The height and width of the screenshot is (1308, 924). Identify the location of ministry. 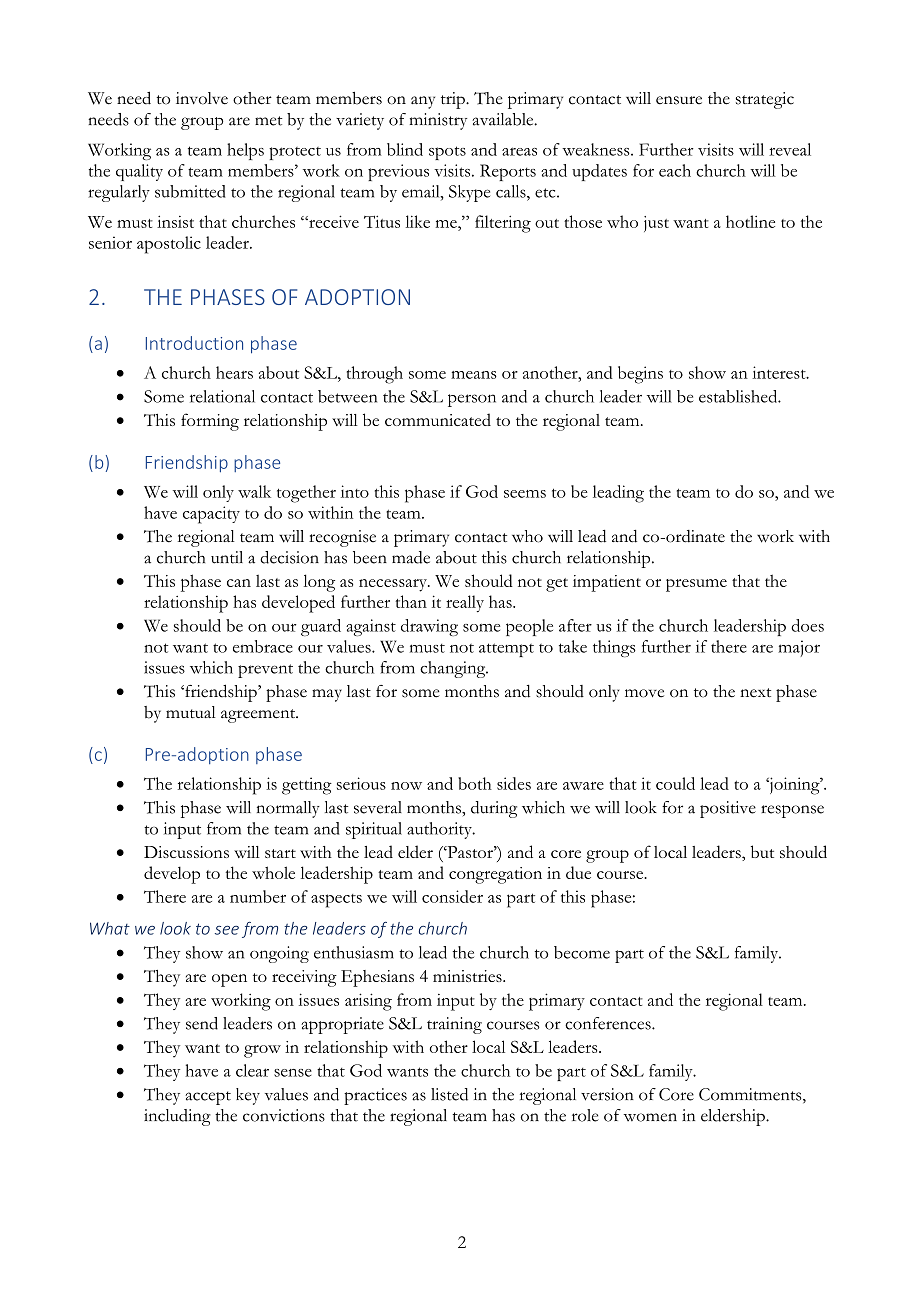
(438, 121).
